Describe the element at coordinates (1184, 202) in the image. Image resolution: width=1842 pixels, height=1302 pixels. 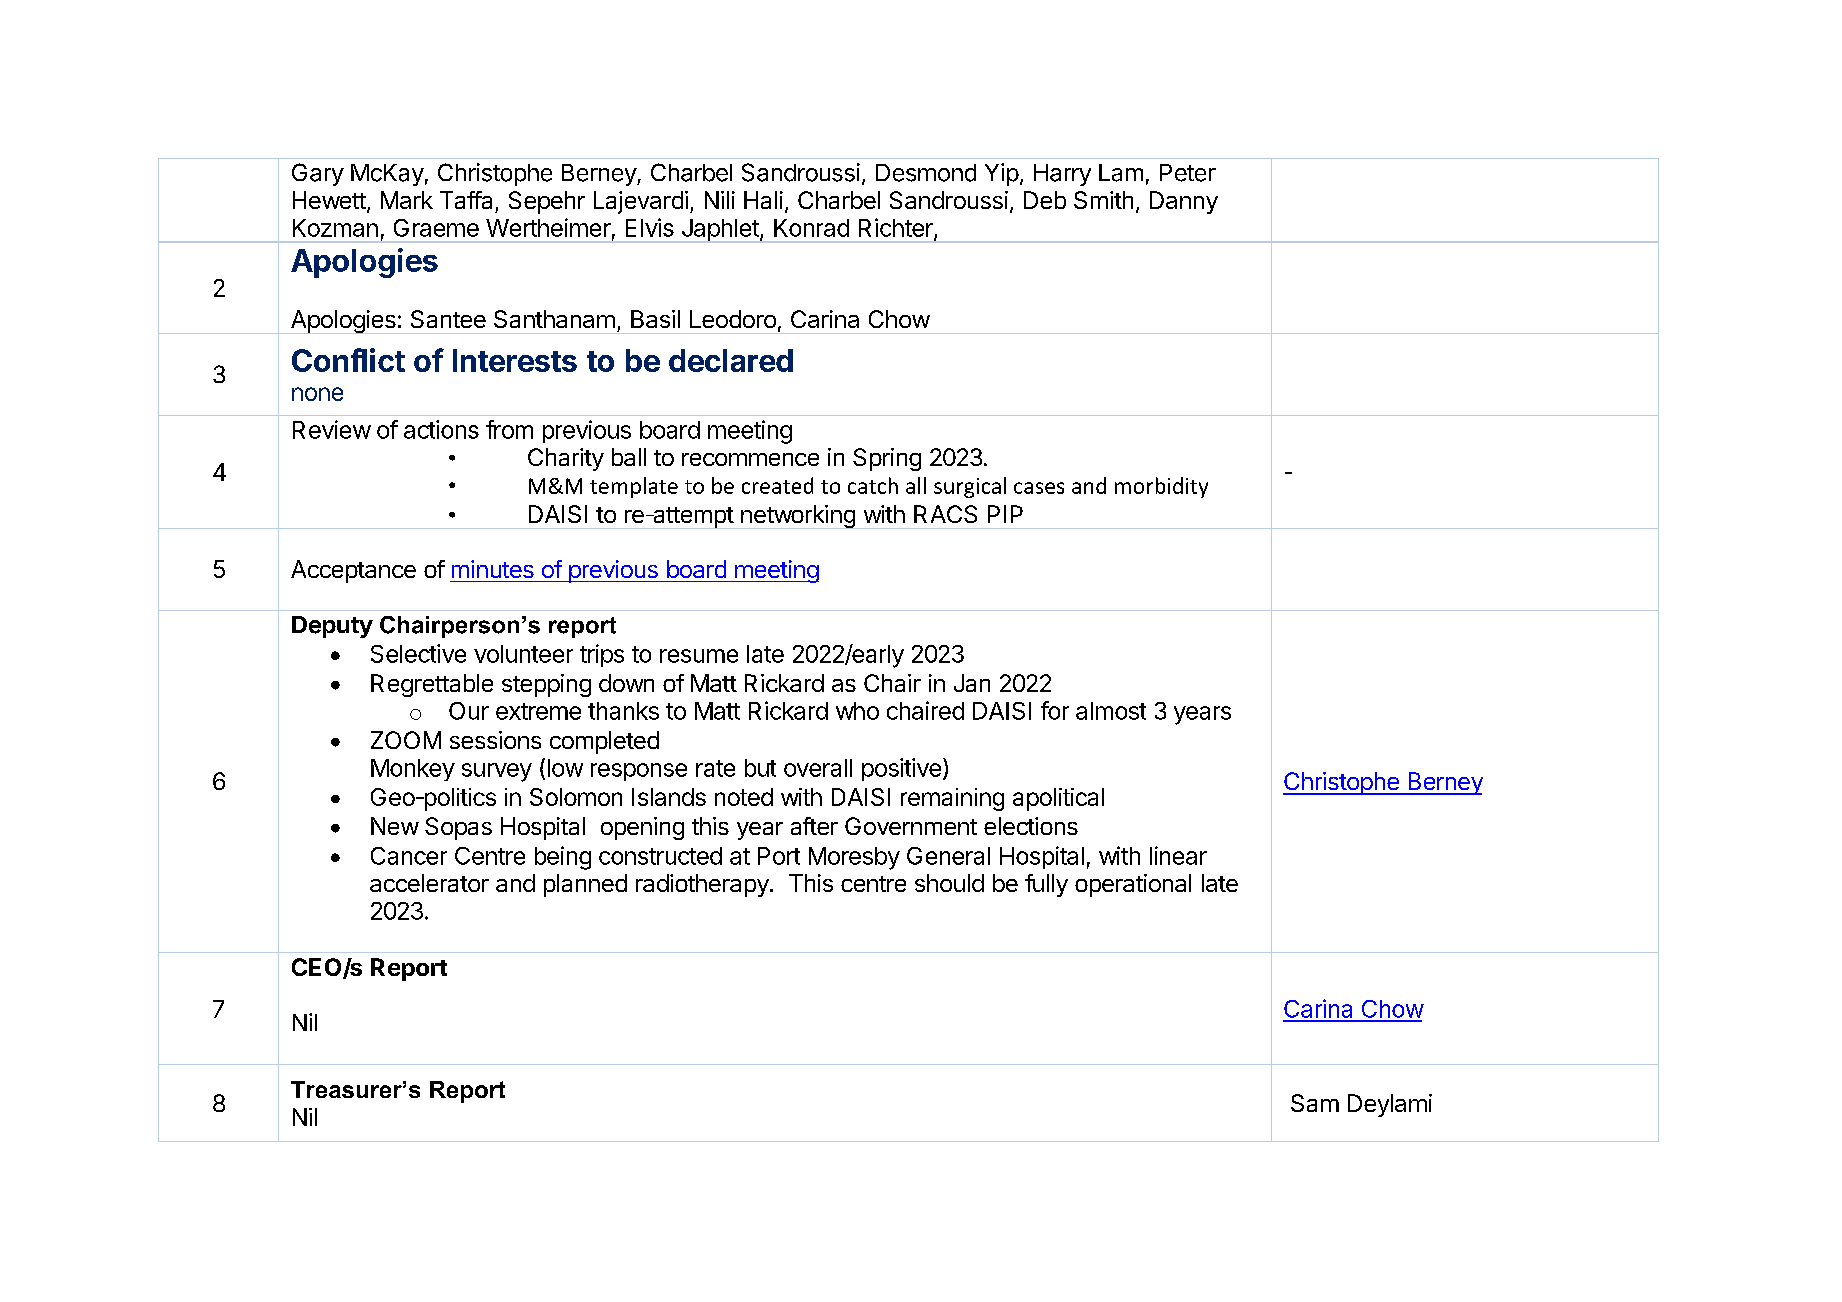
I see `Danny` at that location.
